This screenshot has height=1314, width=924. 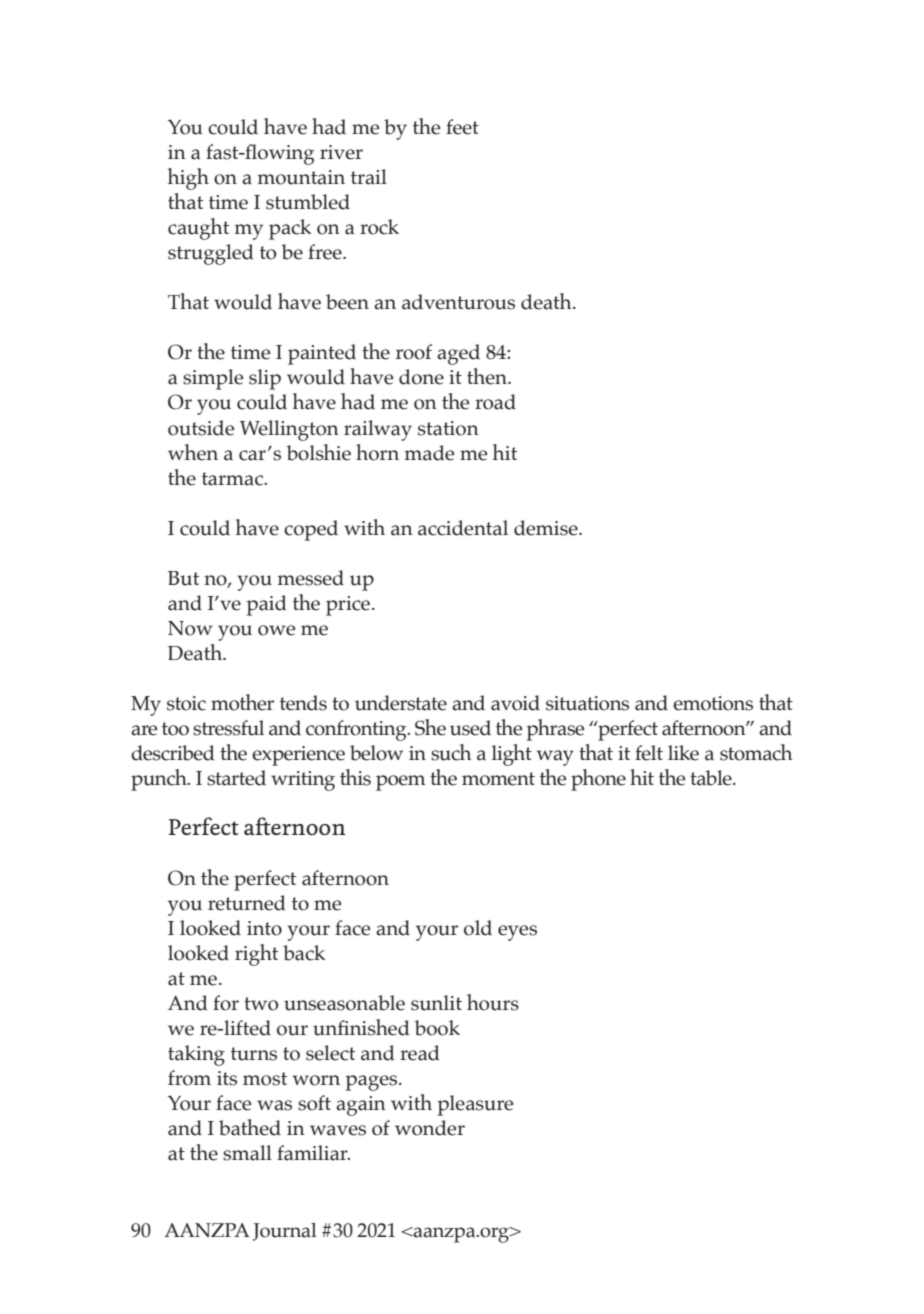 What do you see at coordinates (462, 127) in the screenshot?
I see `feet` at bounding box center [462, 127].
